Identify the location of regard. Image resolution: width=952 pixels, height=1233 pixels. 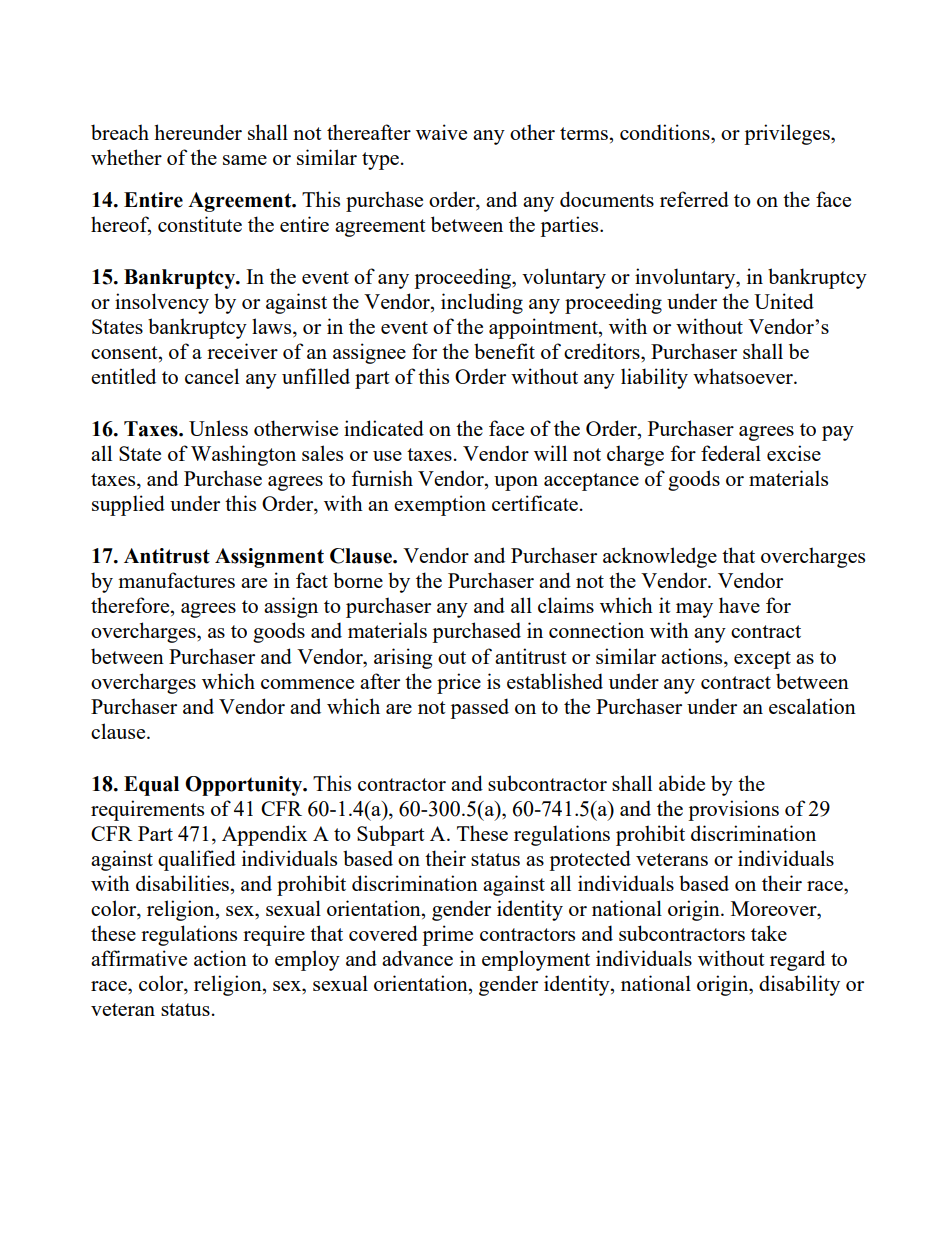
(797, 960).
